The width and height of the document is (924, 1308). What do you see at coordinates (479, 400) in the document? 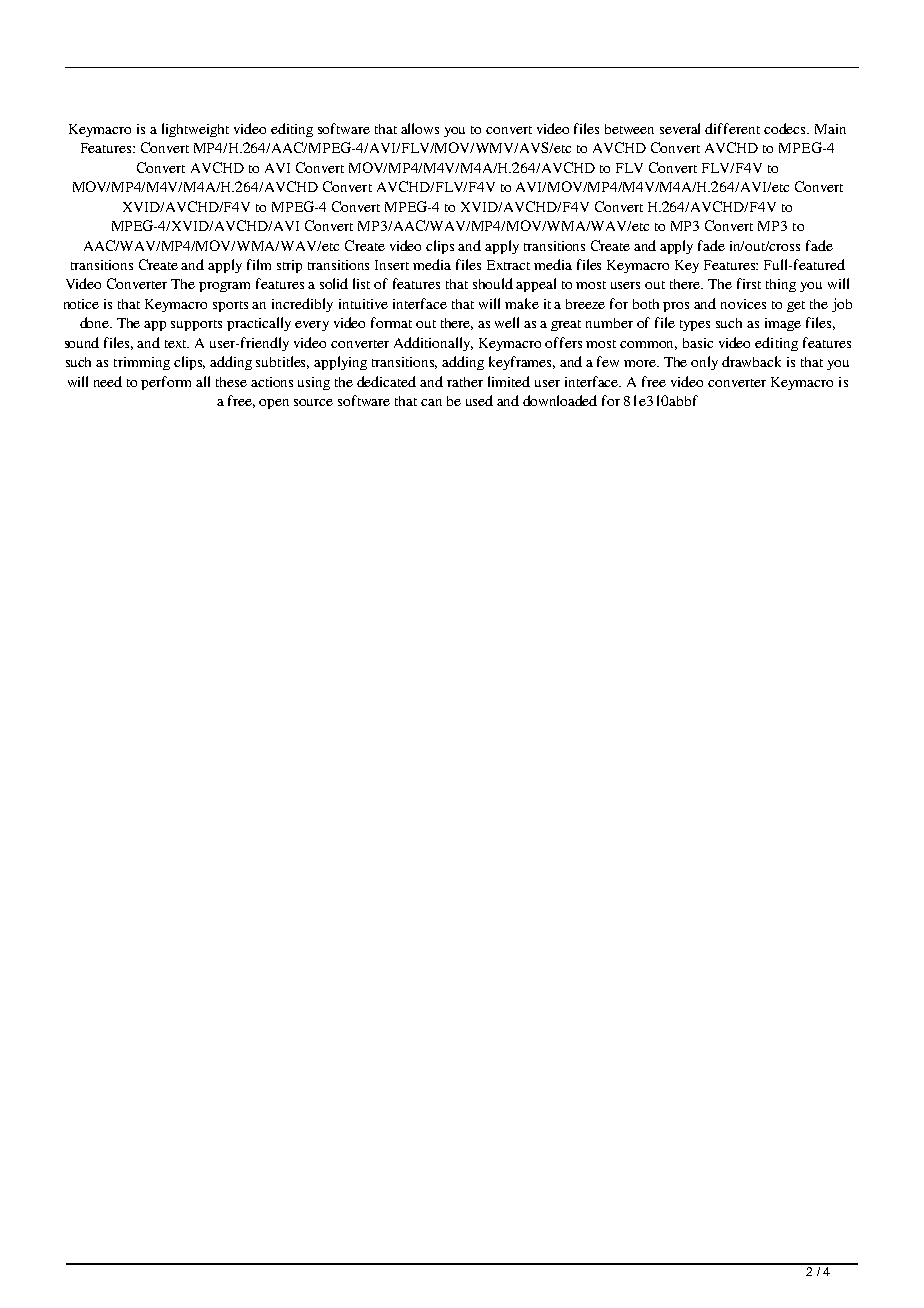
I see `used` at bounding box center [479, 400].
